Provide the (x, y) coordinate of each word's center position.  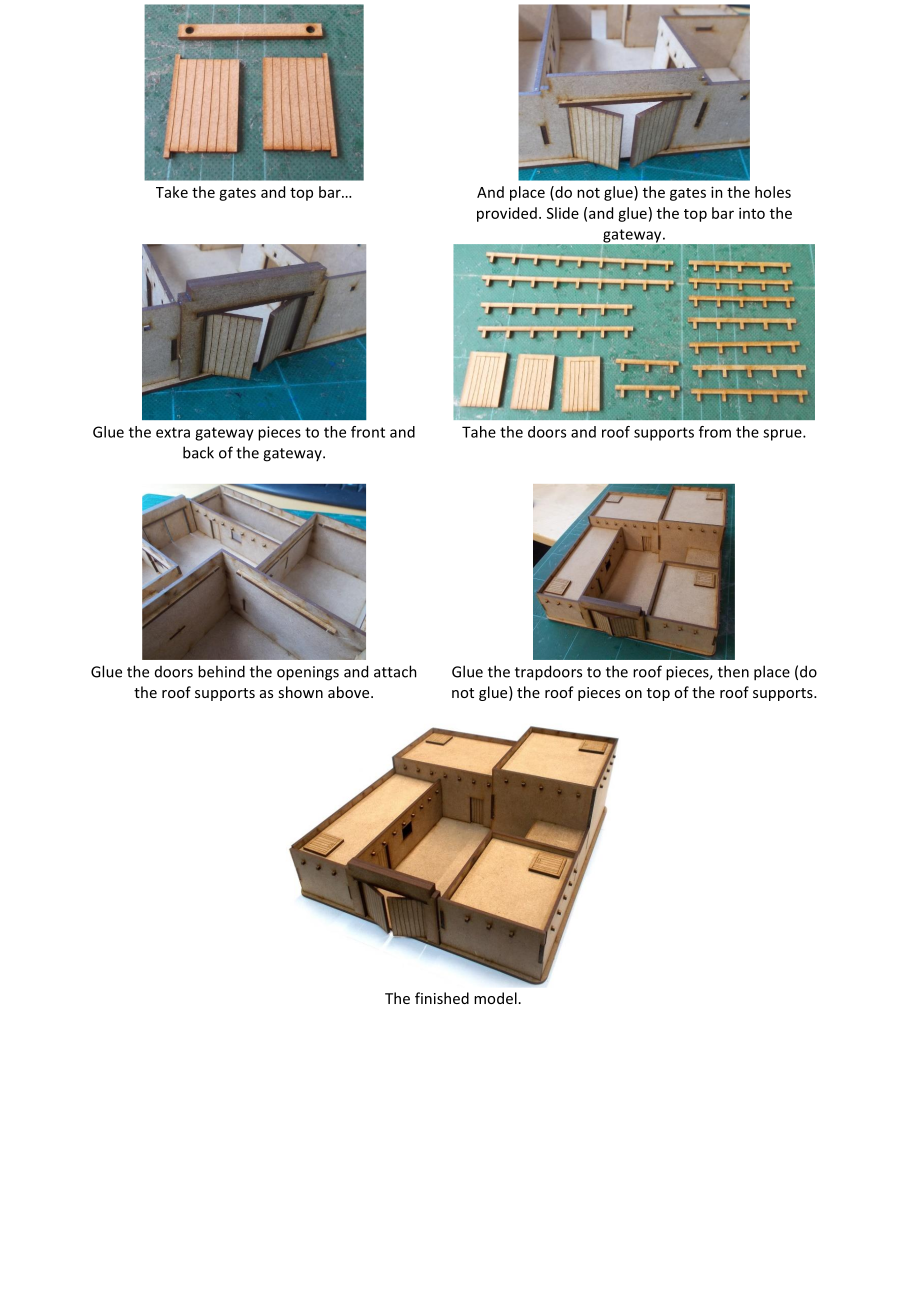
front (368, 432)
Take (172, 192)
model (495, 998)
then (733, 671)
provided (507, 214)
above (350, 692)
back (198, 452)
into (752, 213)
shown (300, 692)
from (715, 432)
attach (395, 671)
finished (442, 998)
